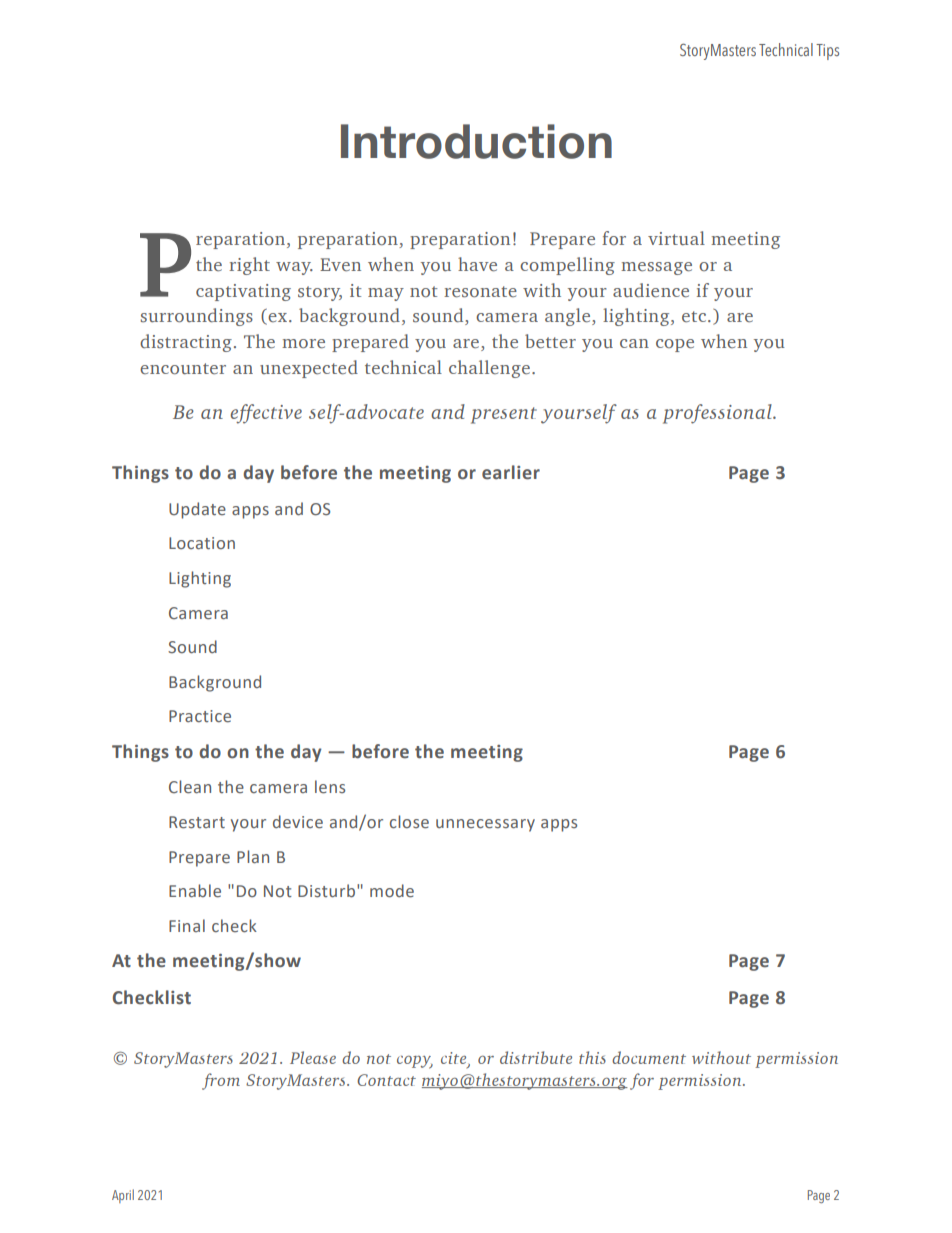 Image resolution: width=952 pixels, height=1233 pixels. What do you see at coordinates (480, 292) in the image?
I see `resonate` at bounding box center [480, 292].
